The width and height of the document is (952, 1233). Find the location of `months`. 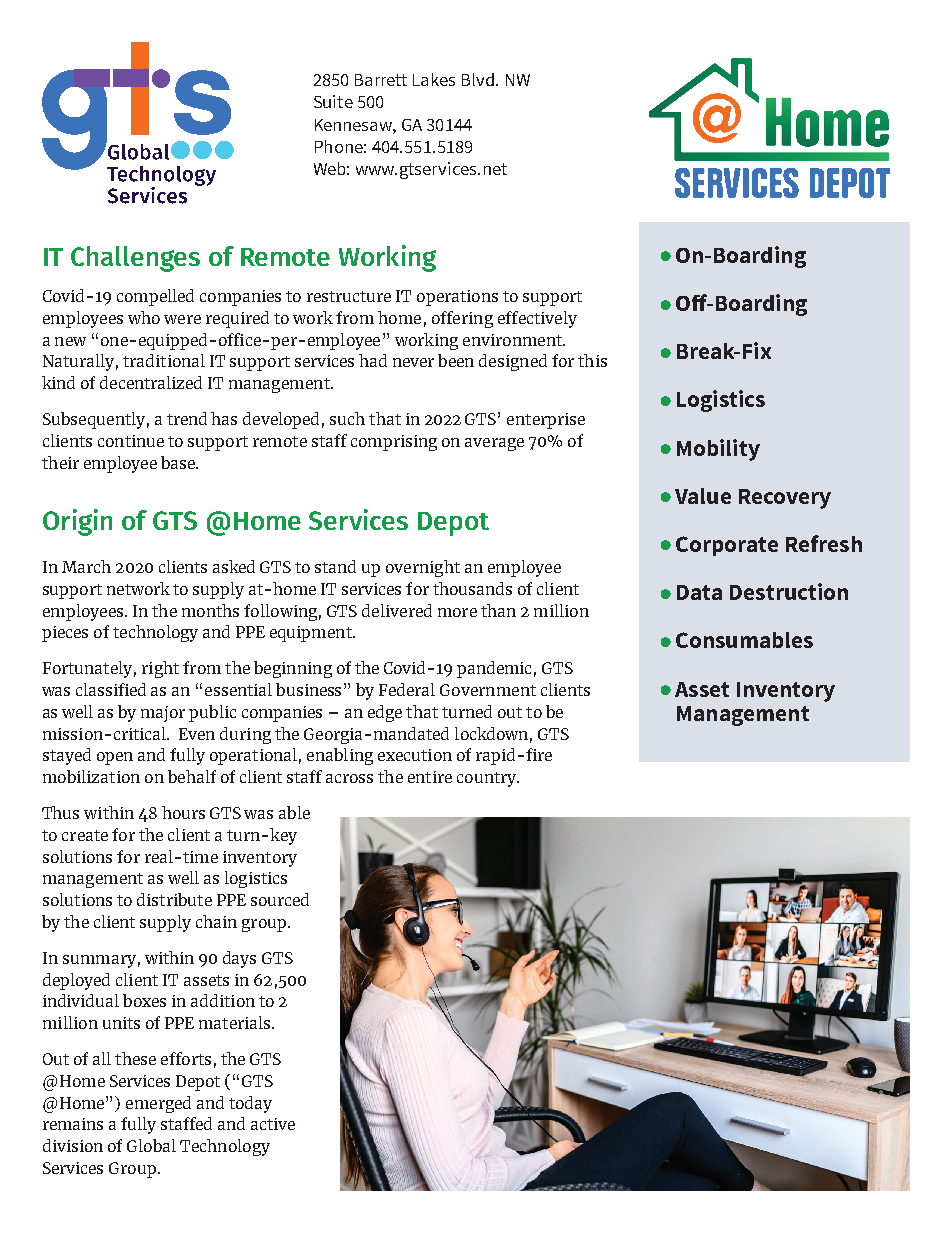

months is located at coordinates (210, 610).
